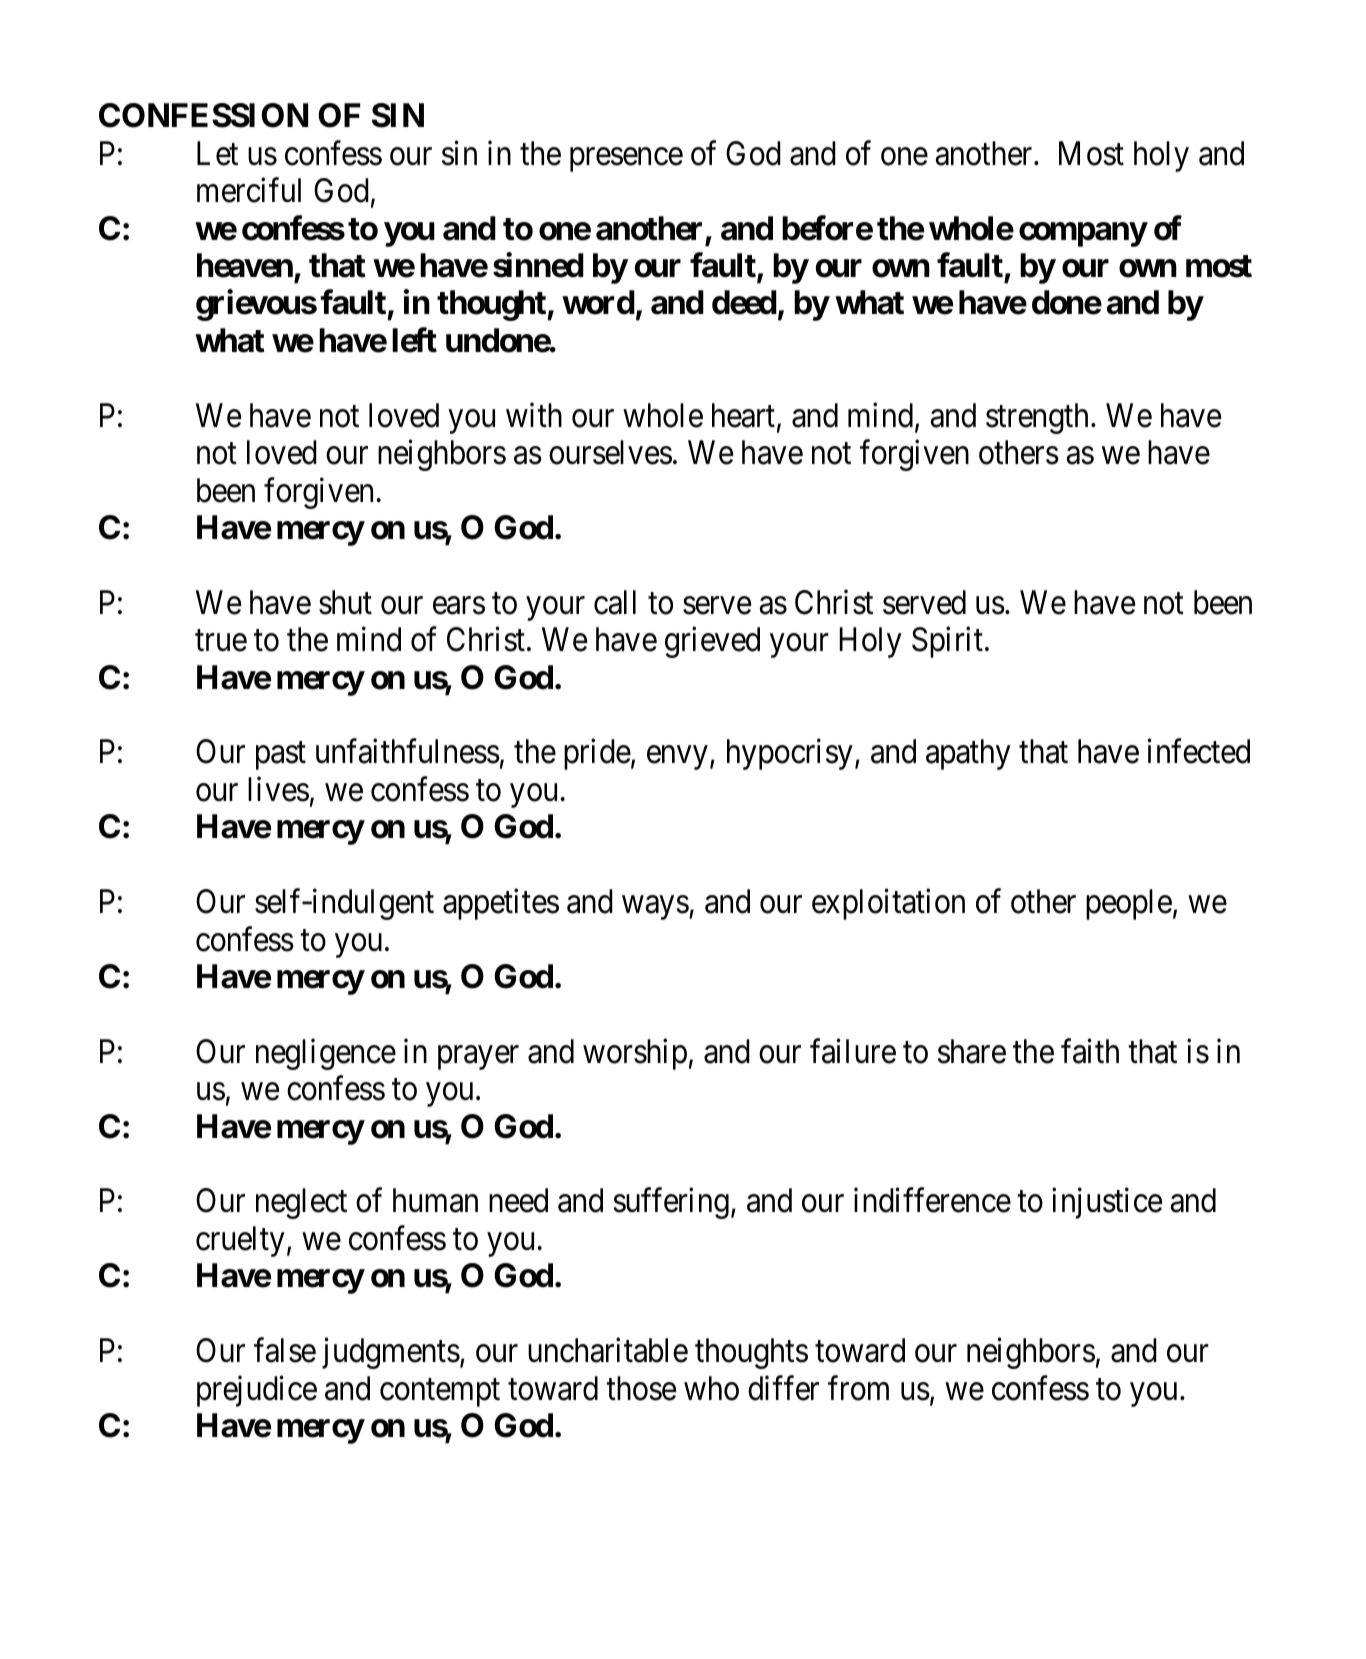 Image resolution: width=1366 pixels, height=1659 pixels. What do you see at coordinates (858, 1388) in the image?
I see `from` at bounding box center [858, 1388].
